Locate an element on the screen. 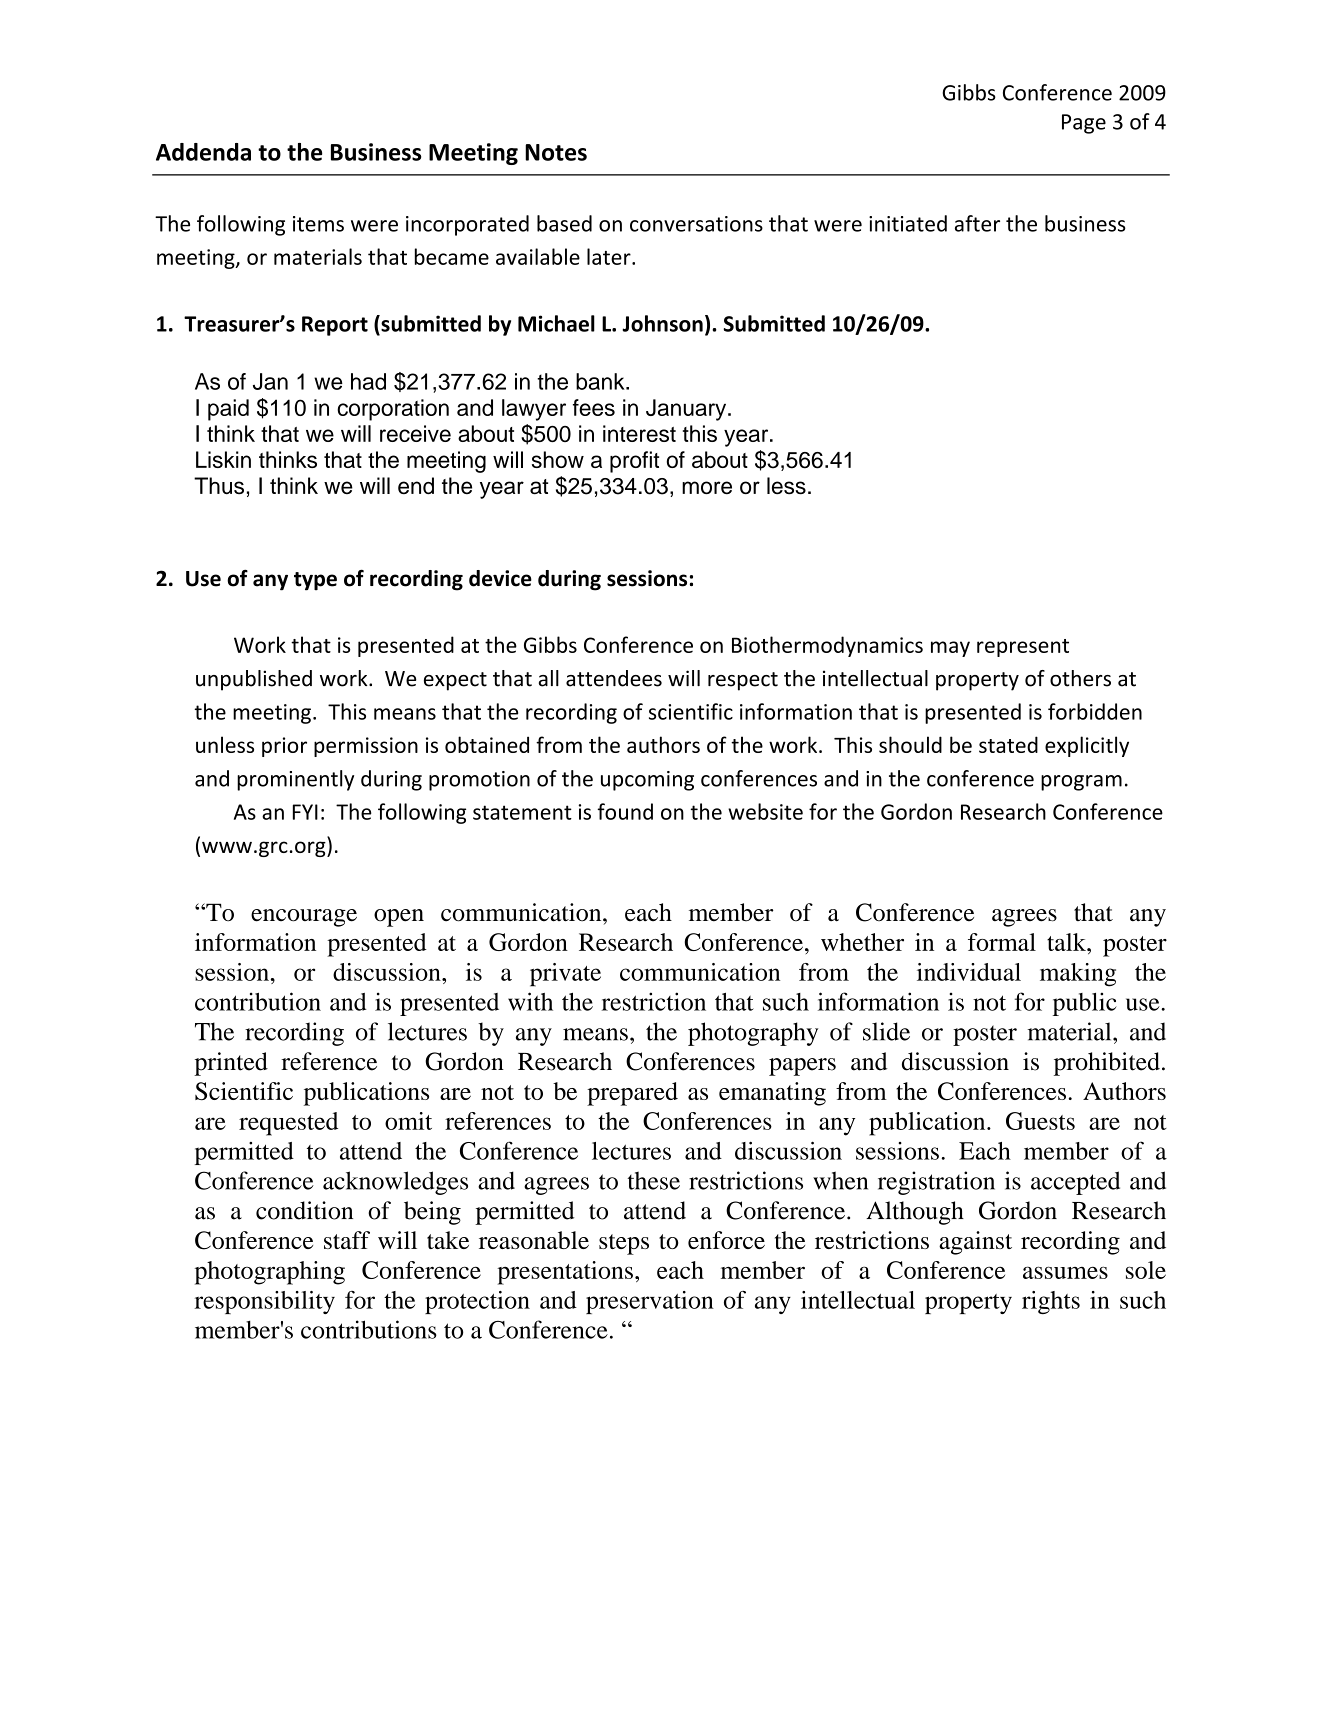 The image size is (1322, 1711). assumes is located at coordinates (1065, 1272).
